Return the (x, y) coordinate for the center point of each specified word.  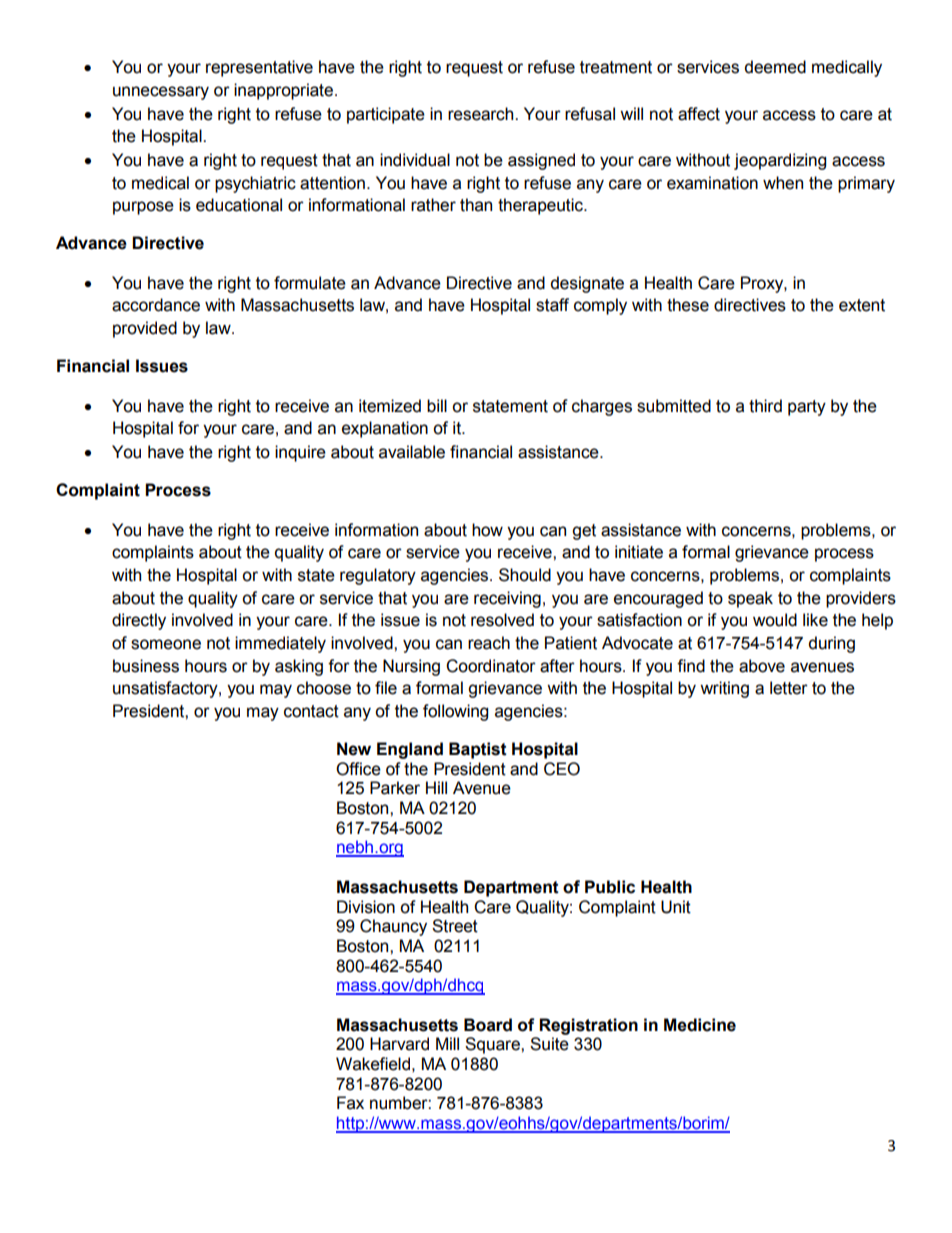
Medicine (700, 1025)
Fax (350, 1103)
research (482, 114)
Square (493, 1045)
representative (259, 68)
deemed (775, 67)
